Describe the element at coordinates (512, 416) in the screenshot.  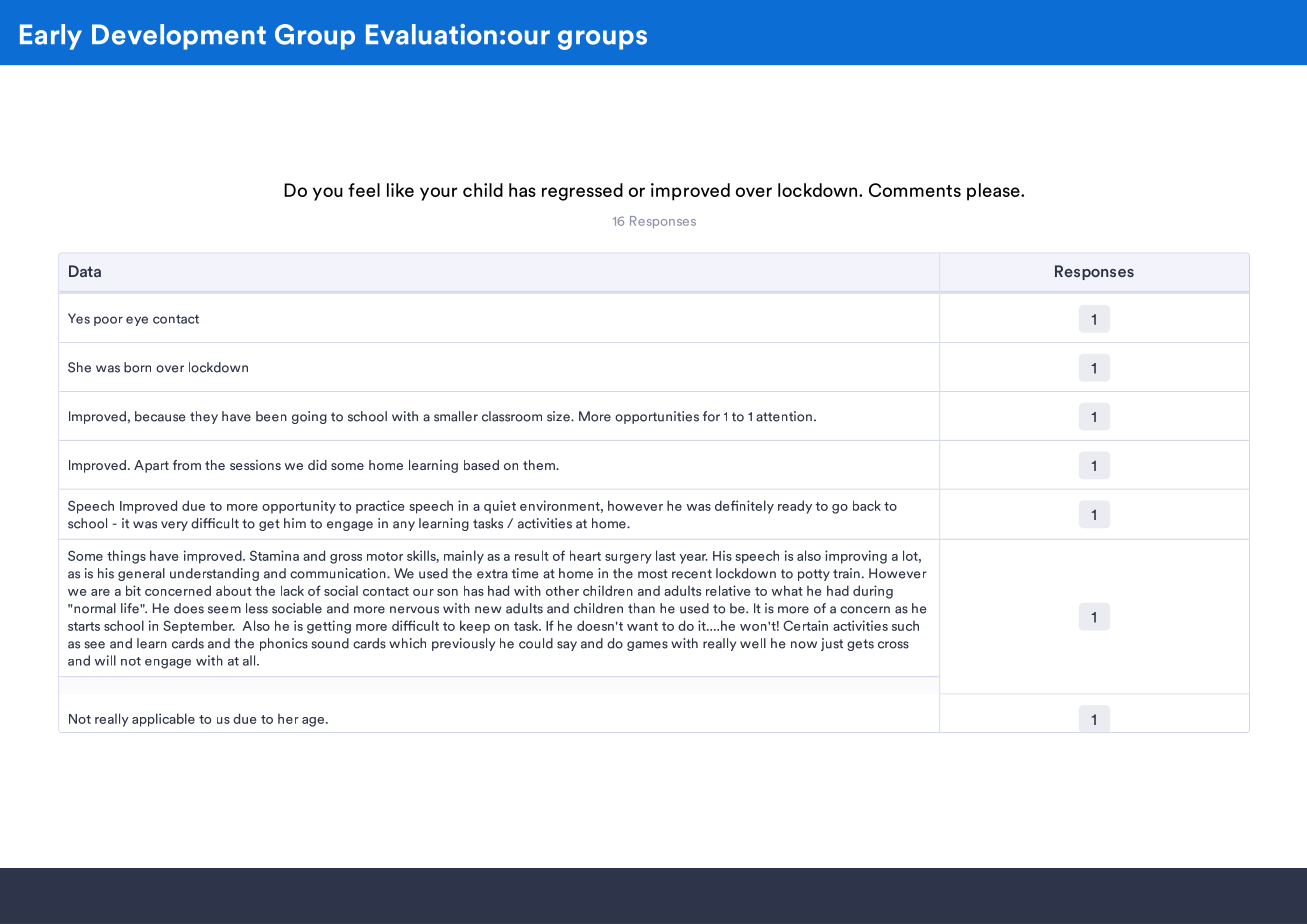
I see `classroom` at that location.
